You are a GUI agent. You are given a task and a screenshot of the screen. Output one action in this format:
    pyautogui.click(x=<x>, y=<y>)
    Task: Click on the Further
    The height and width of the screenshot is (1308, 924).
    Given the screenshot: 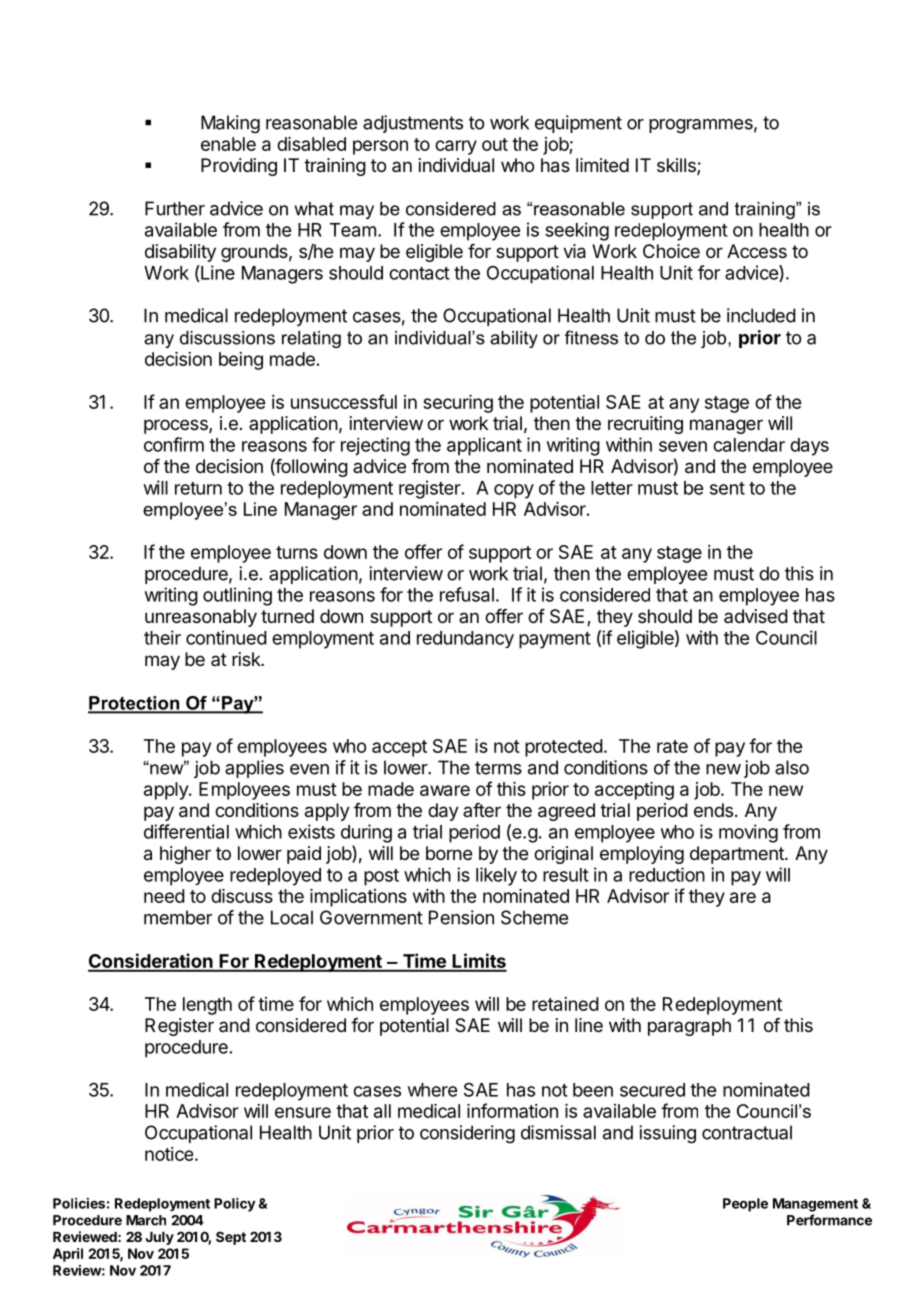 What is the action you would take?
    pyautogui.click(x=175, y=208)
